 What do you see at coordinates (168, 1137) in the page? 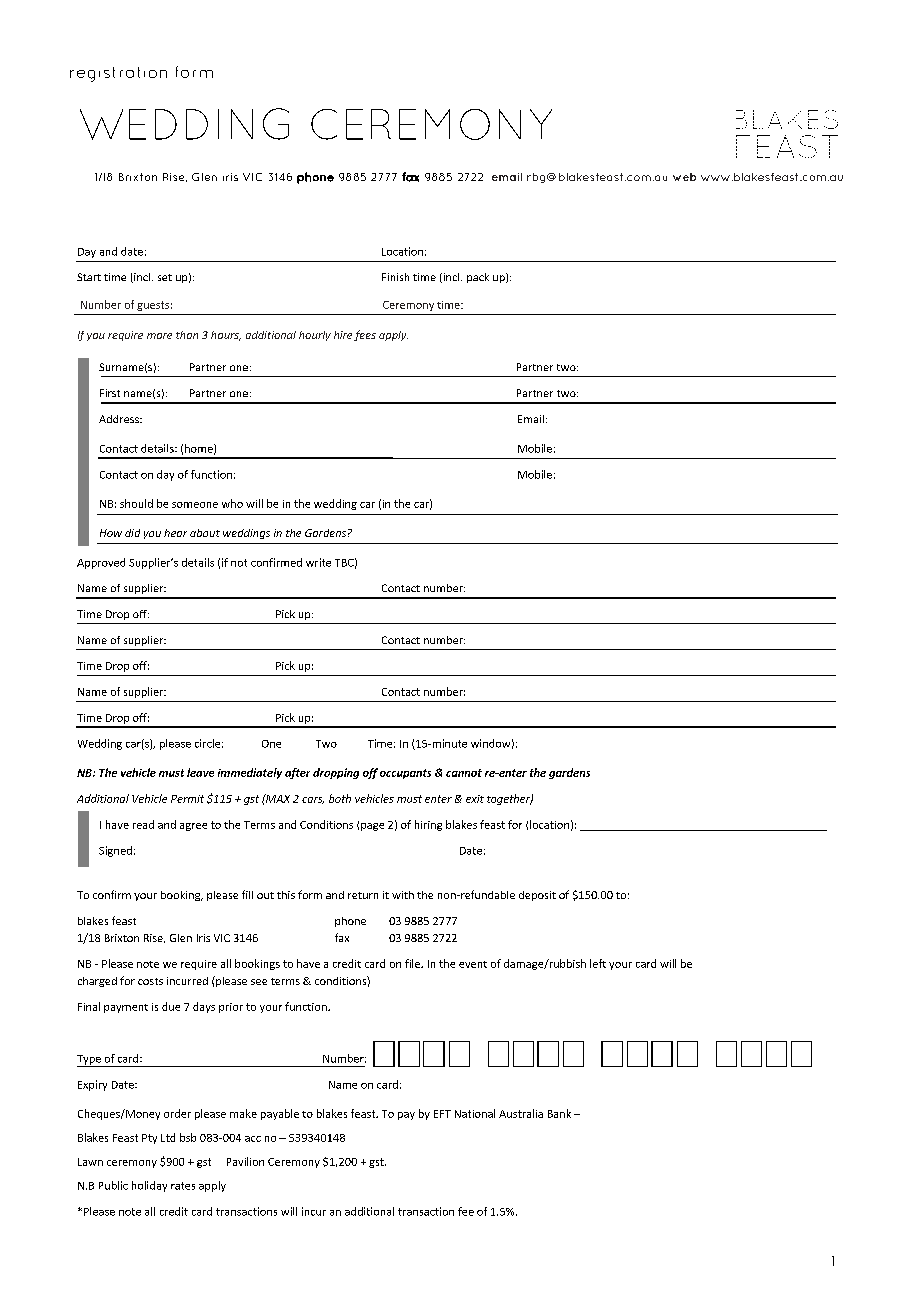
I see `Ltd` at bounding box center [168, 1137].
